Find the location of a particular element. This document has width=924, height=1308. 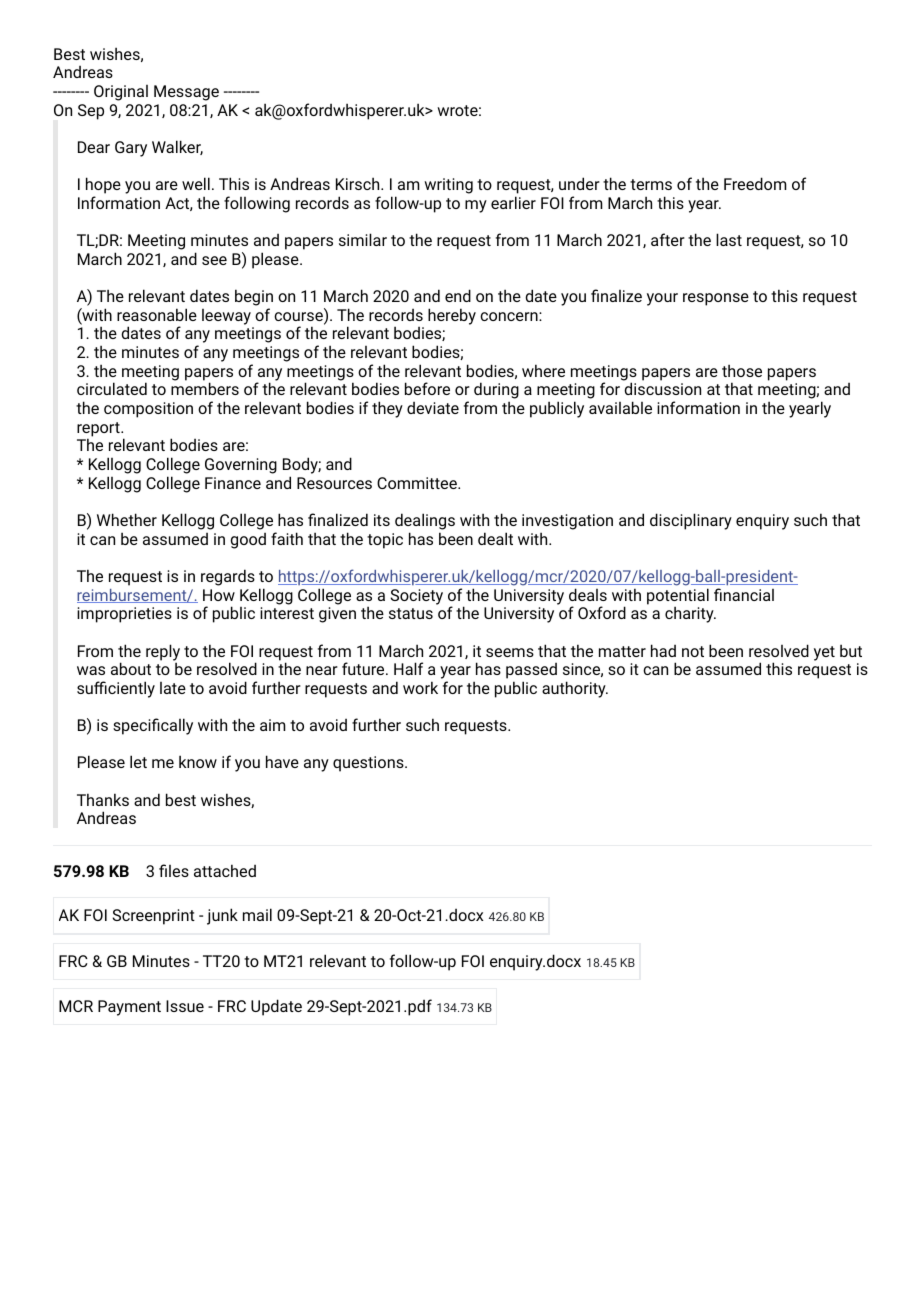

mail is located at coordinates (257, 914).
